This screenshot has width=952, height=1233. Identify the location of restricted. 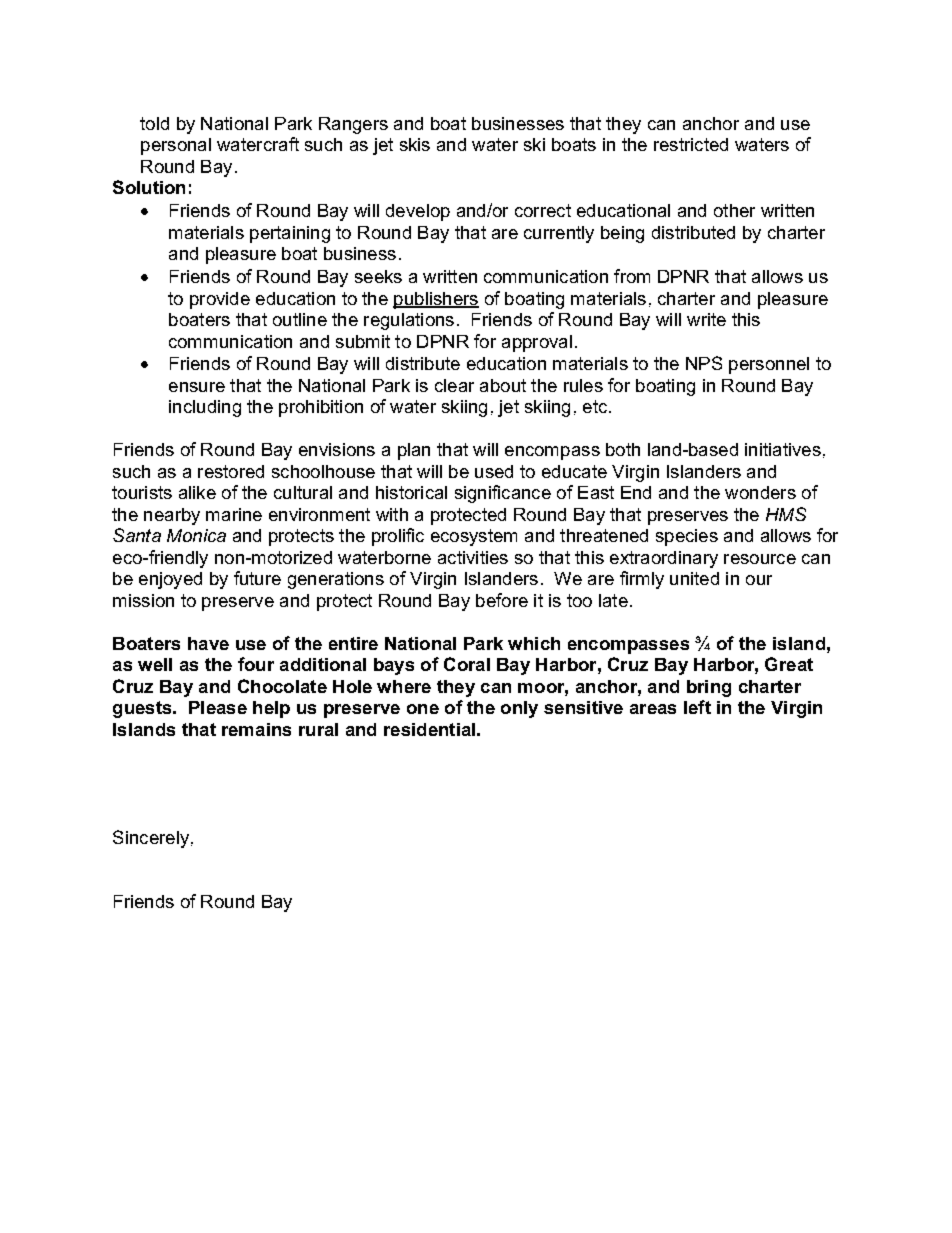
(691, 144).
